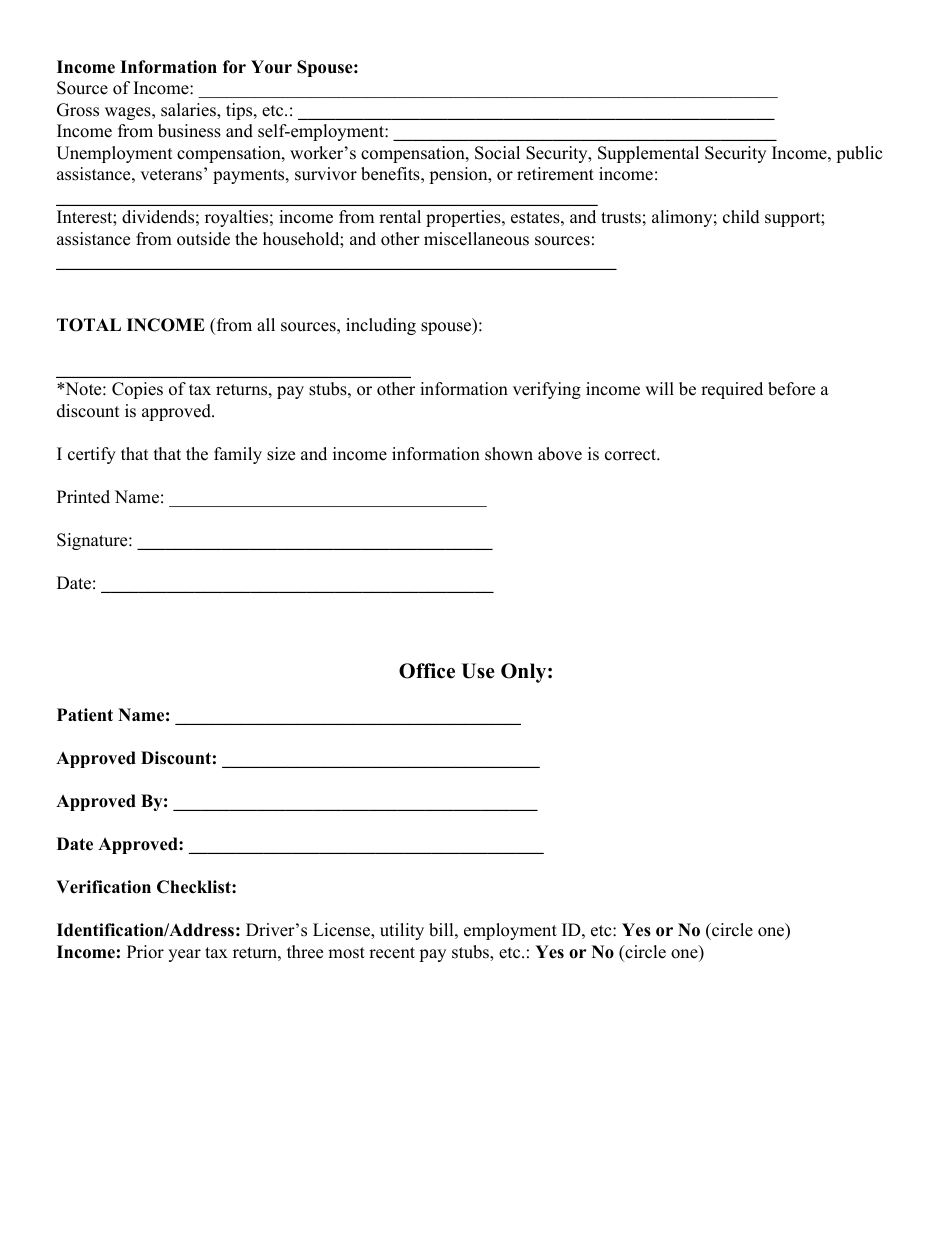 The height and width of the document is (1233, 952). I want to click on utility, so click(402, 931).
